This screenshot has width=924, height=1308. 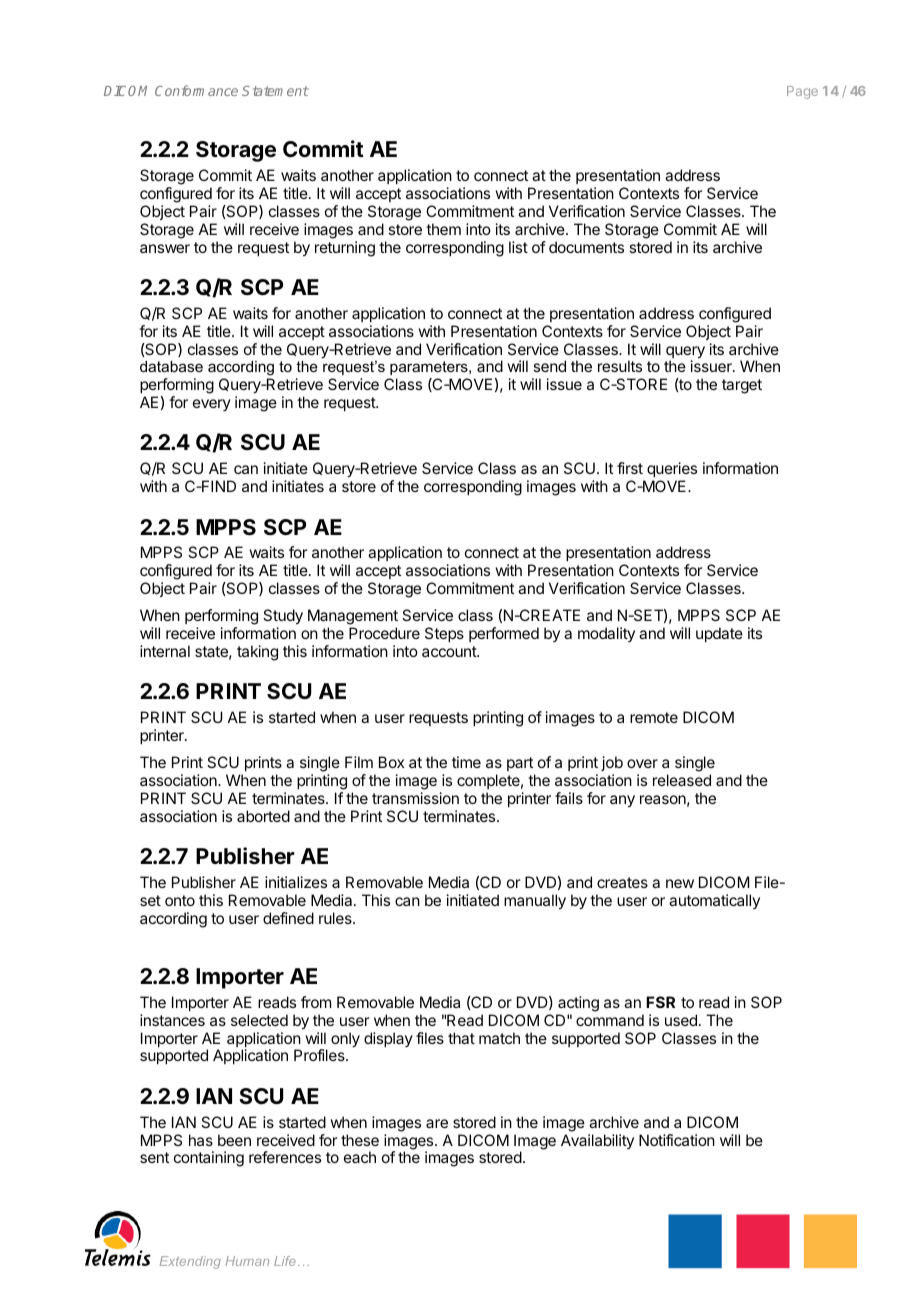 What do you see at coordinates (802, 92) in the screenshot?
I see `Page` at bounding box center [802, 92].
